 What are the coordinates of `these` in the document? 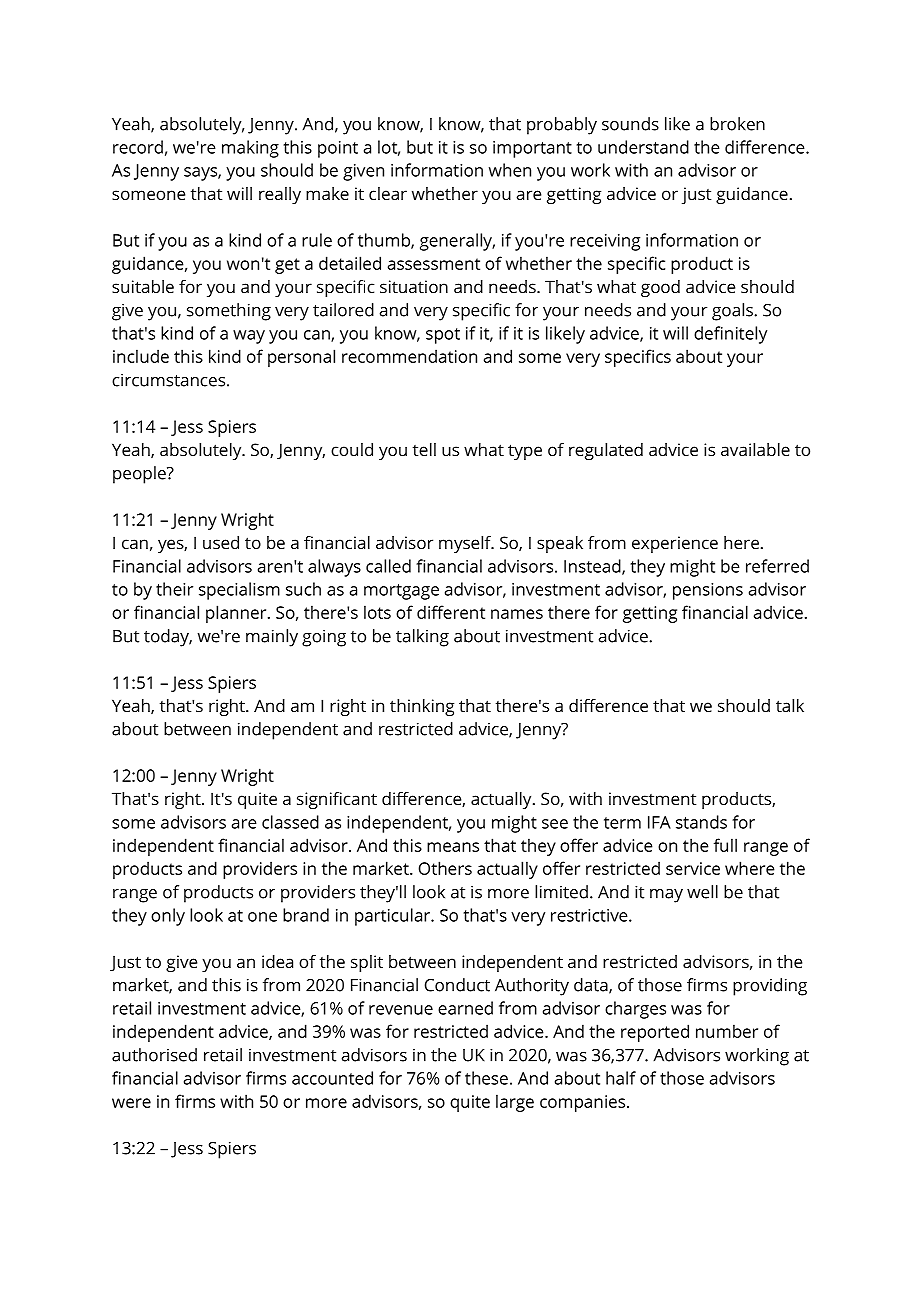 It's located at (486, 1078).
